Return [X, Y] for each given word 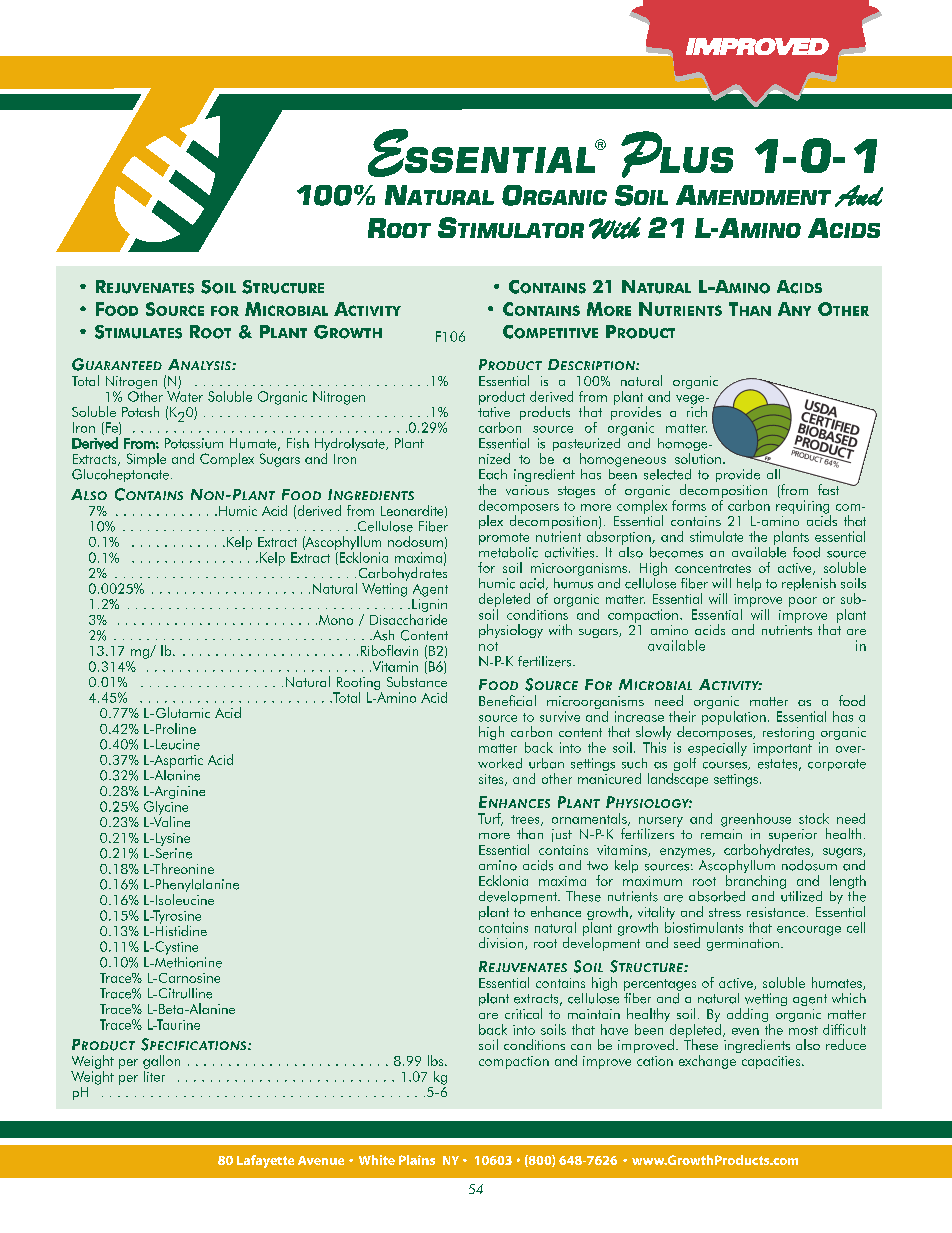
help [749, 584]
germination [743, 944]
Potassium [194, 443]
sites [492, 780]
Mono [334, 620]
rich [697, 410]
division [502, 943]
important [782, 749]
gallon [161, 1062]
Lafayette [265, 1161]
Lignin [428, 607]
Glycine [166, 807]
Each [493, 474]
